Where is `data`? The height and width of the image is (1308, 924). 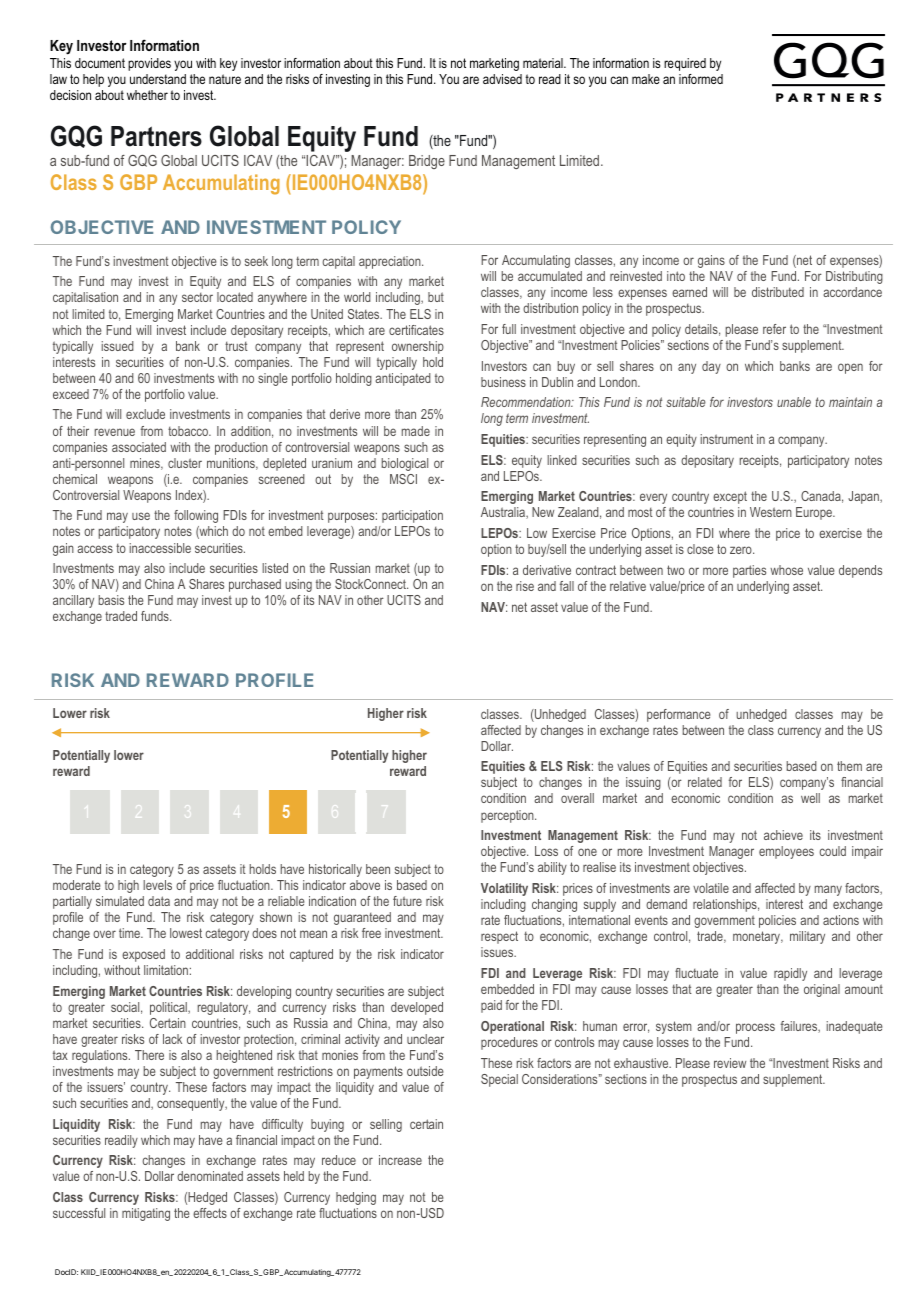 data is located at coordinates (159, 901).
